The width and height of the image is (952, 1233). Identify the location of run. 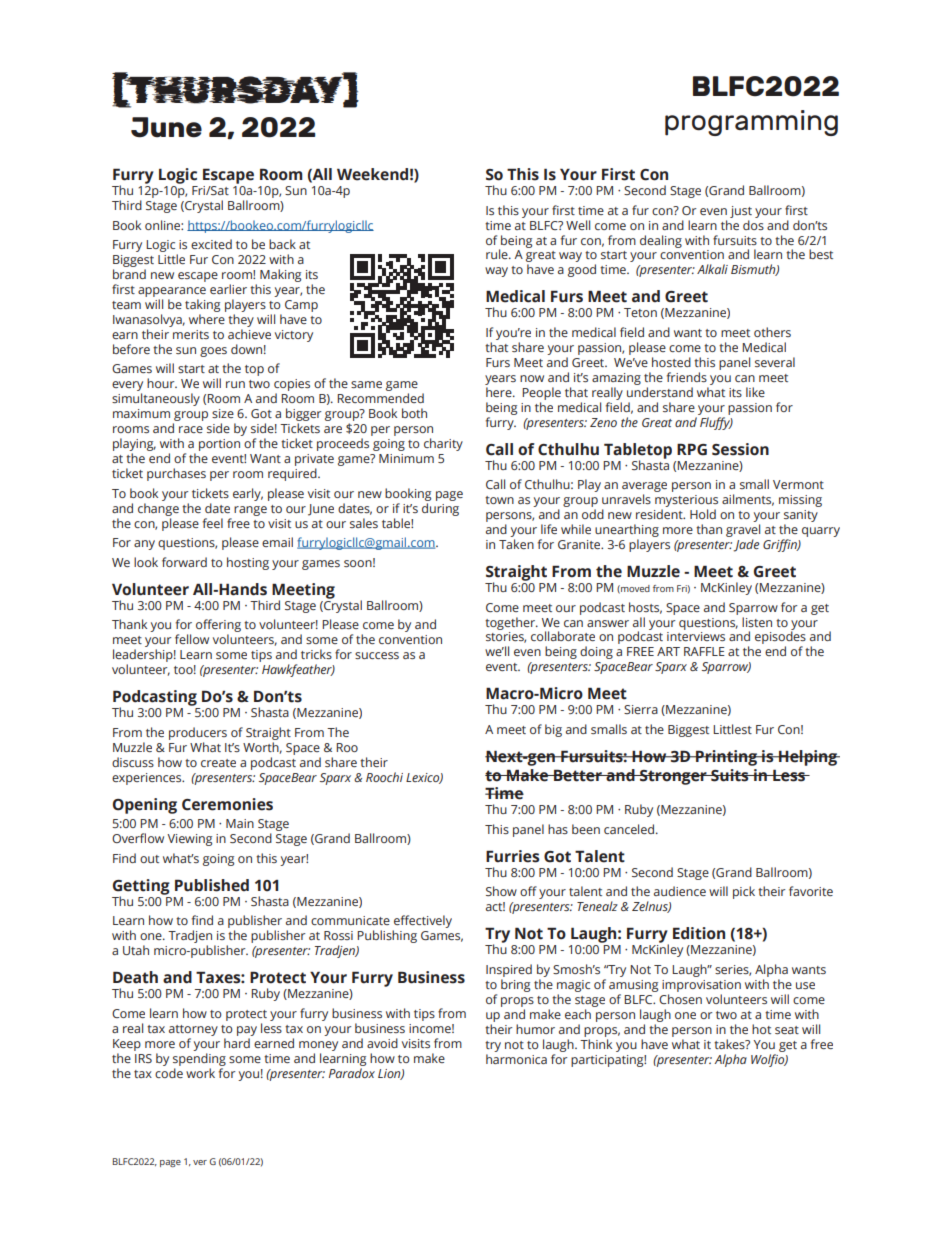
(235, 384).
